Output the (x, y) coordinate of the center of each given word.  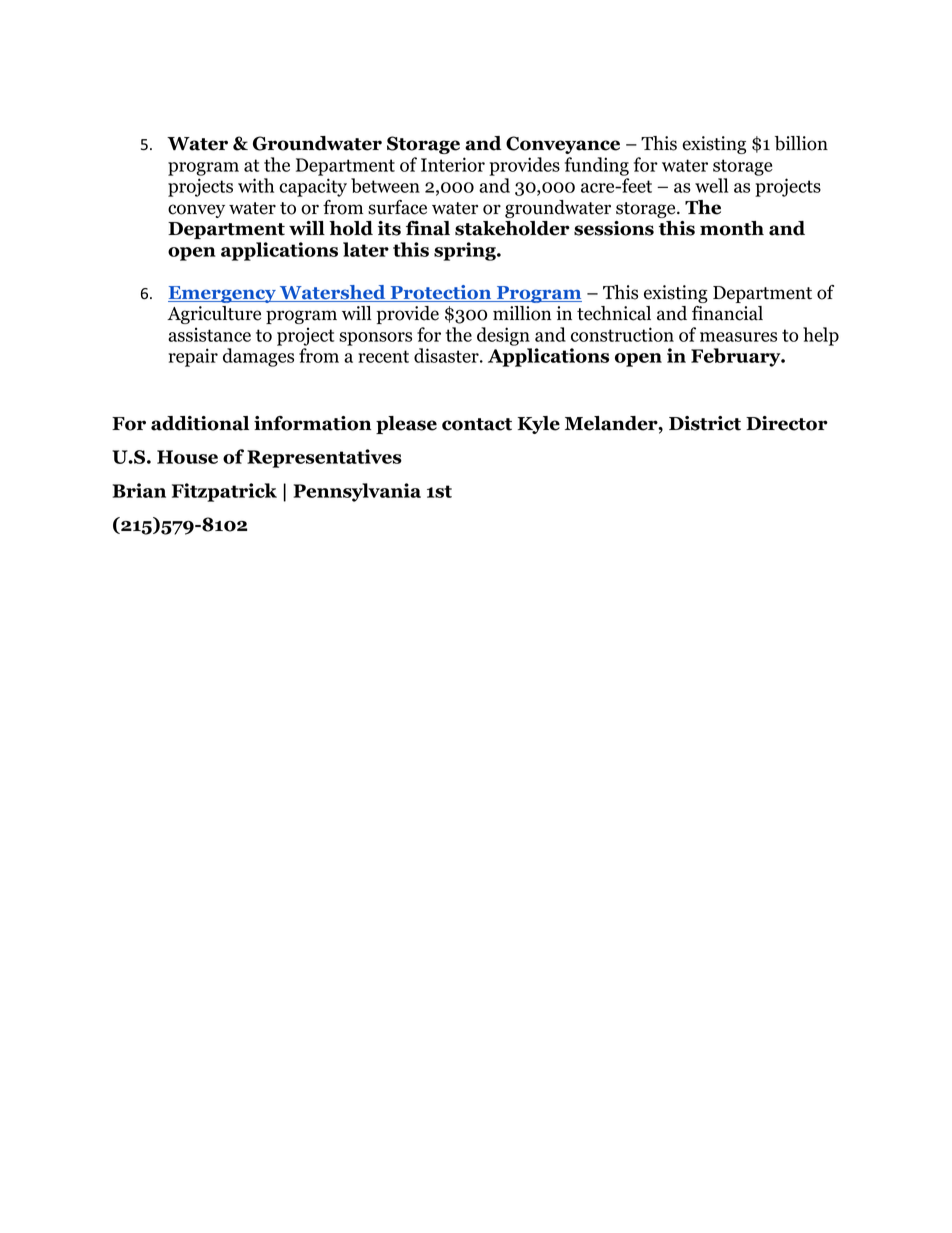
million (522, 313)
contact (477, 424)
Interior (453, 164)
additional (200, 423)
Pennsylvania (357, 492)
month (732, 228)
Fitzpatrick (224, 492)
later (366, 249)
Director (787, 423)
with (256, 185)
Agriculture (214, 315)
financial (727, 313)
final (428, 228)
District (705, 423)
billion (801, 143)
